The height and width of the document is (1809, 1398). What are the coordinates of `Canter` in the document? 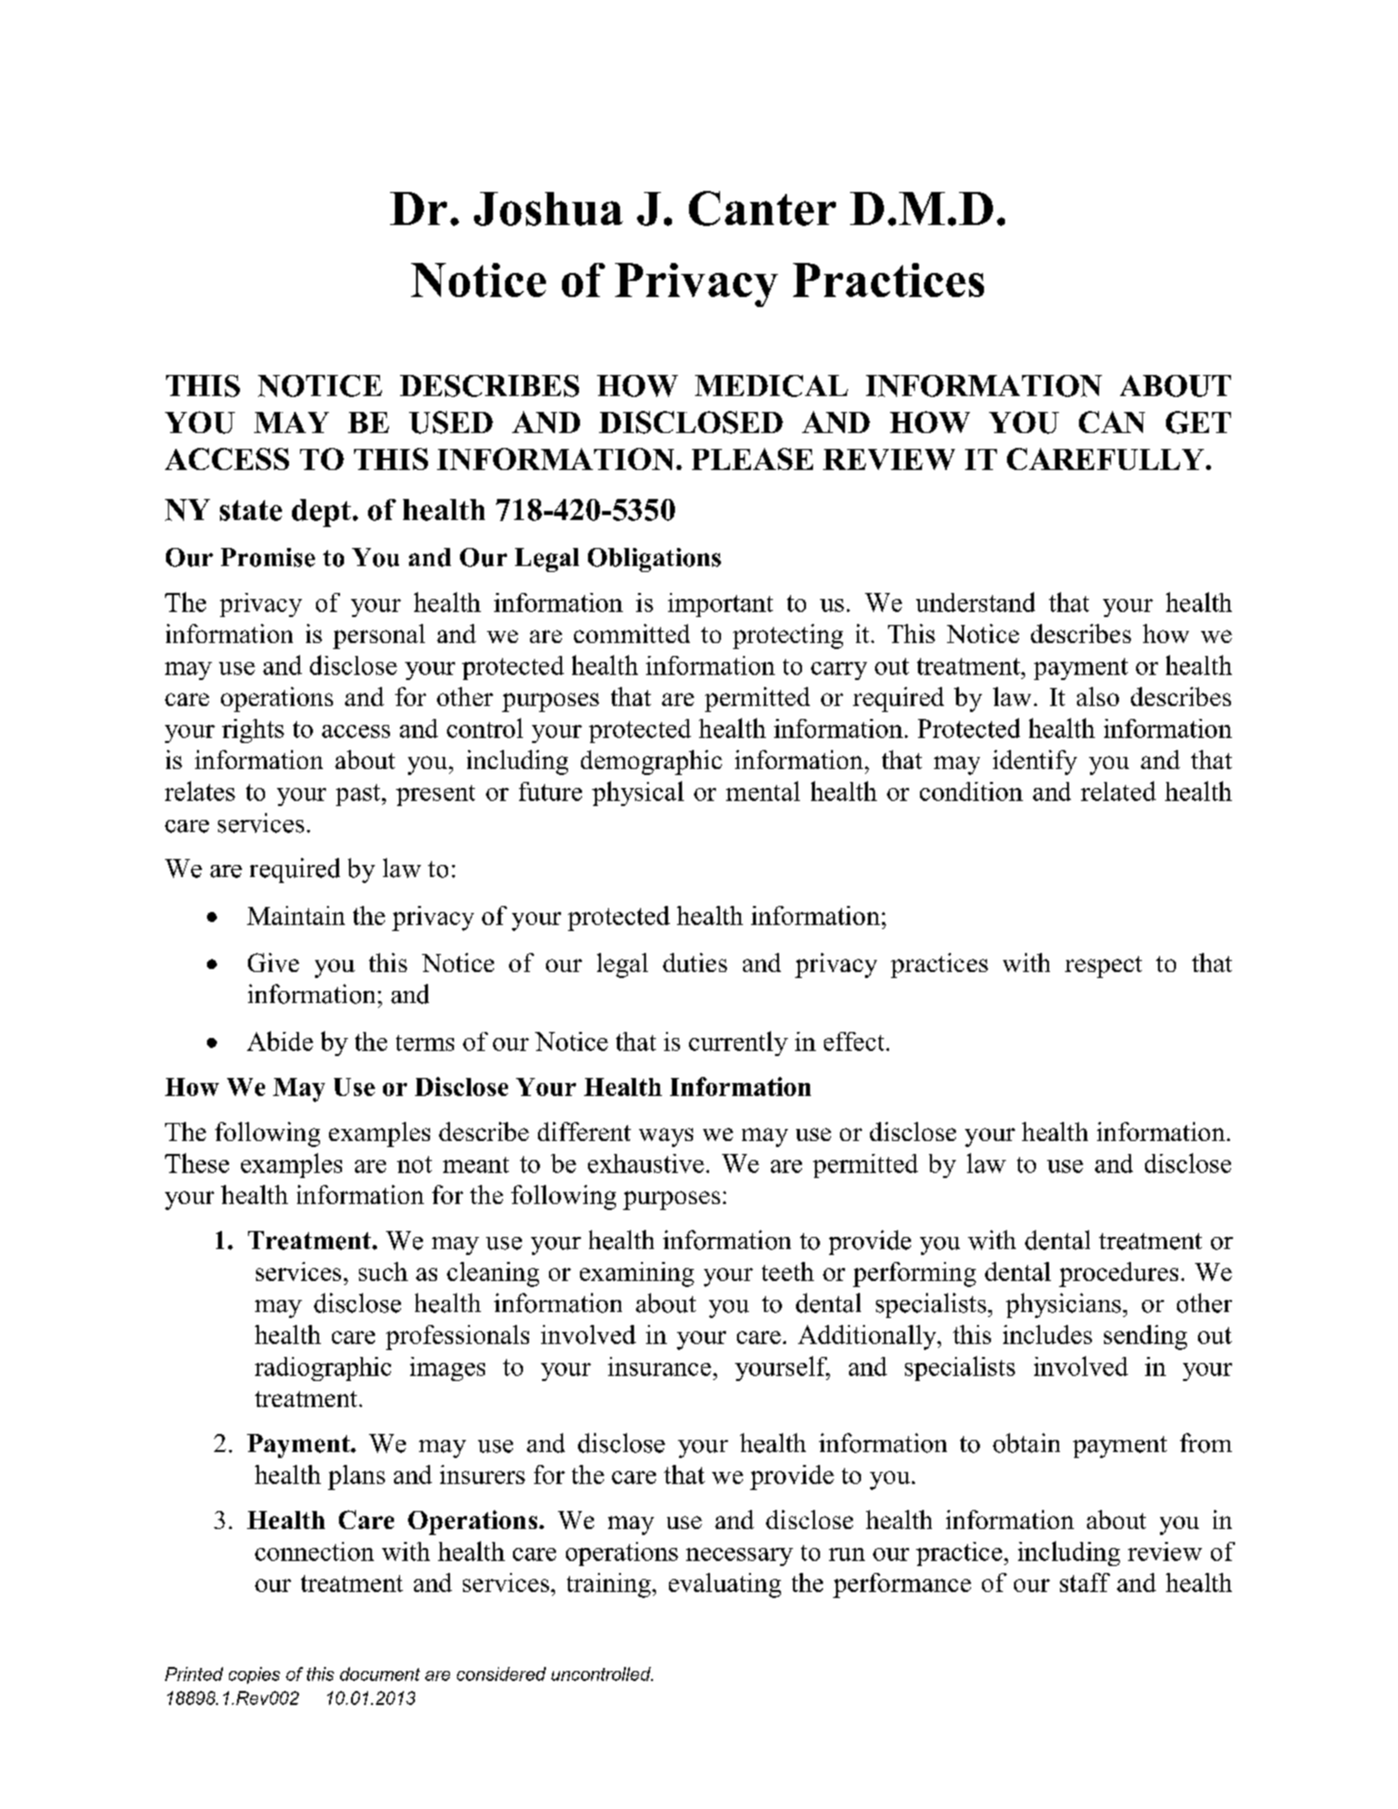 It's located at (762, 208).
